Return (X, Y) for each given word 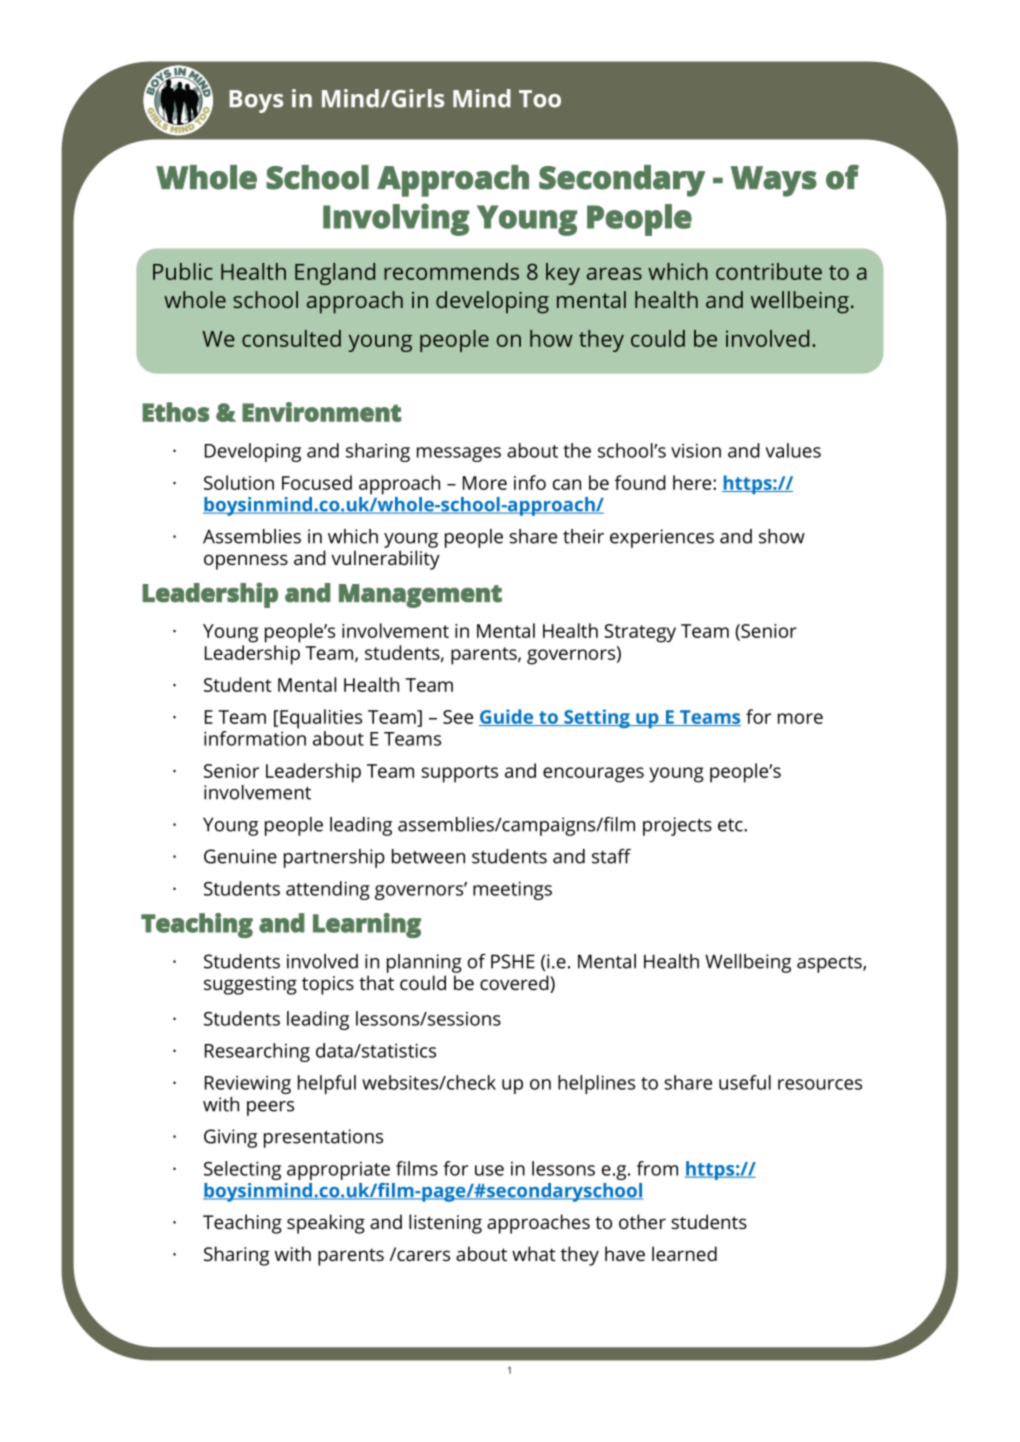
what (534, 1253)
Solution (239, 482)
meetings (512, 890)
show (782, 536)
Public (183, 271)
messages (459, 454)
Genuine (240, 856)
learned (684, 1253)
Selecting (242, 1170)
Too (540, 99)
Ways (774, 181)
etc (731, 825)
